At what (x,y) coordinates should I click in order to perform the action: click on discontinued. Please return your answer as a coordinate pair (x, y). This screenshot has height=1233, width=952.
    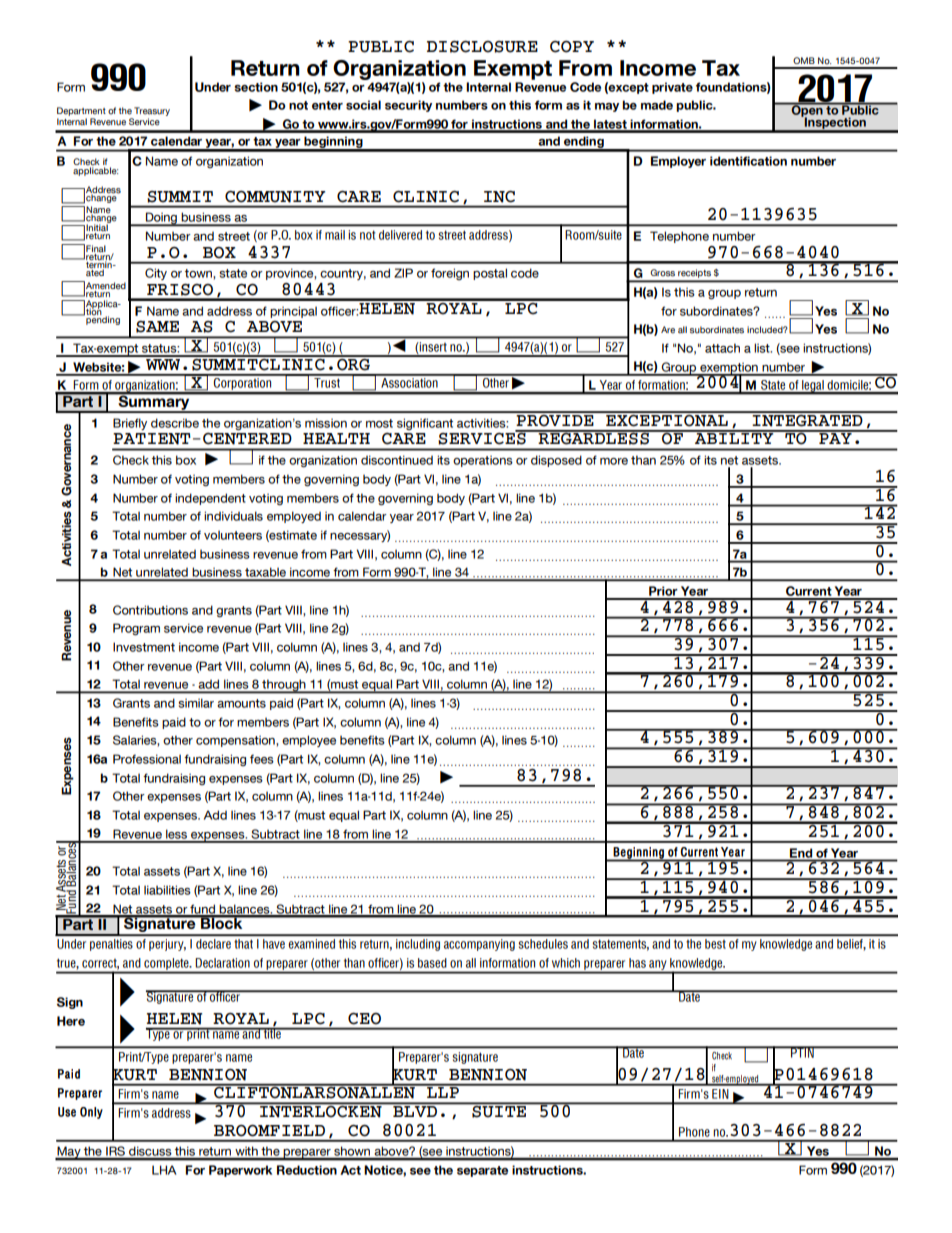
    Looking at the image, I should click on (397, 460).
